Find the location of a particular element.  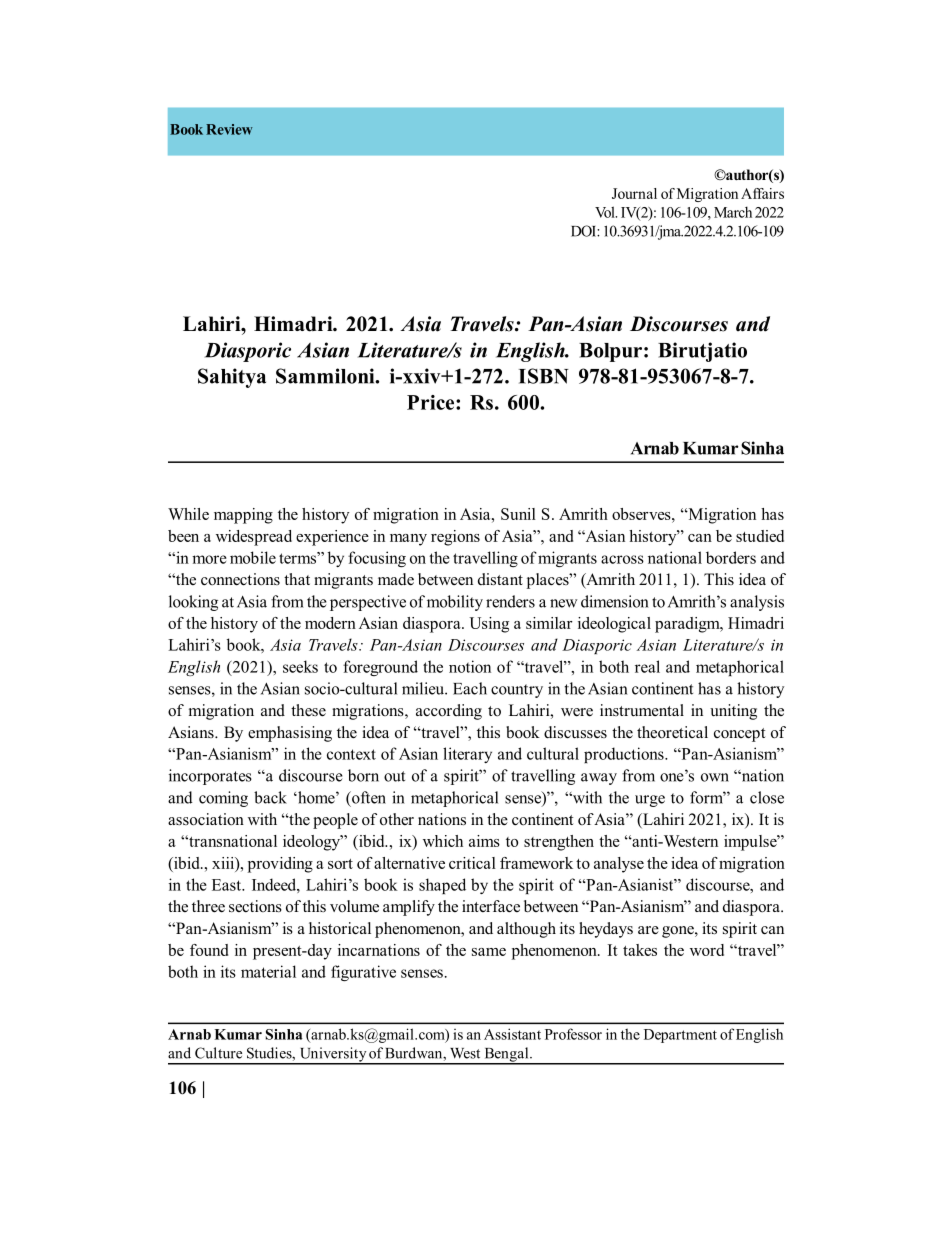

March is located at coordinates (733, 212).
